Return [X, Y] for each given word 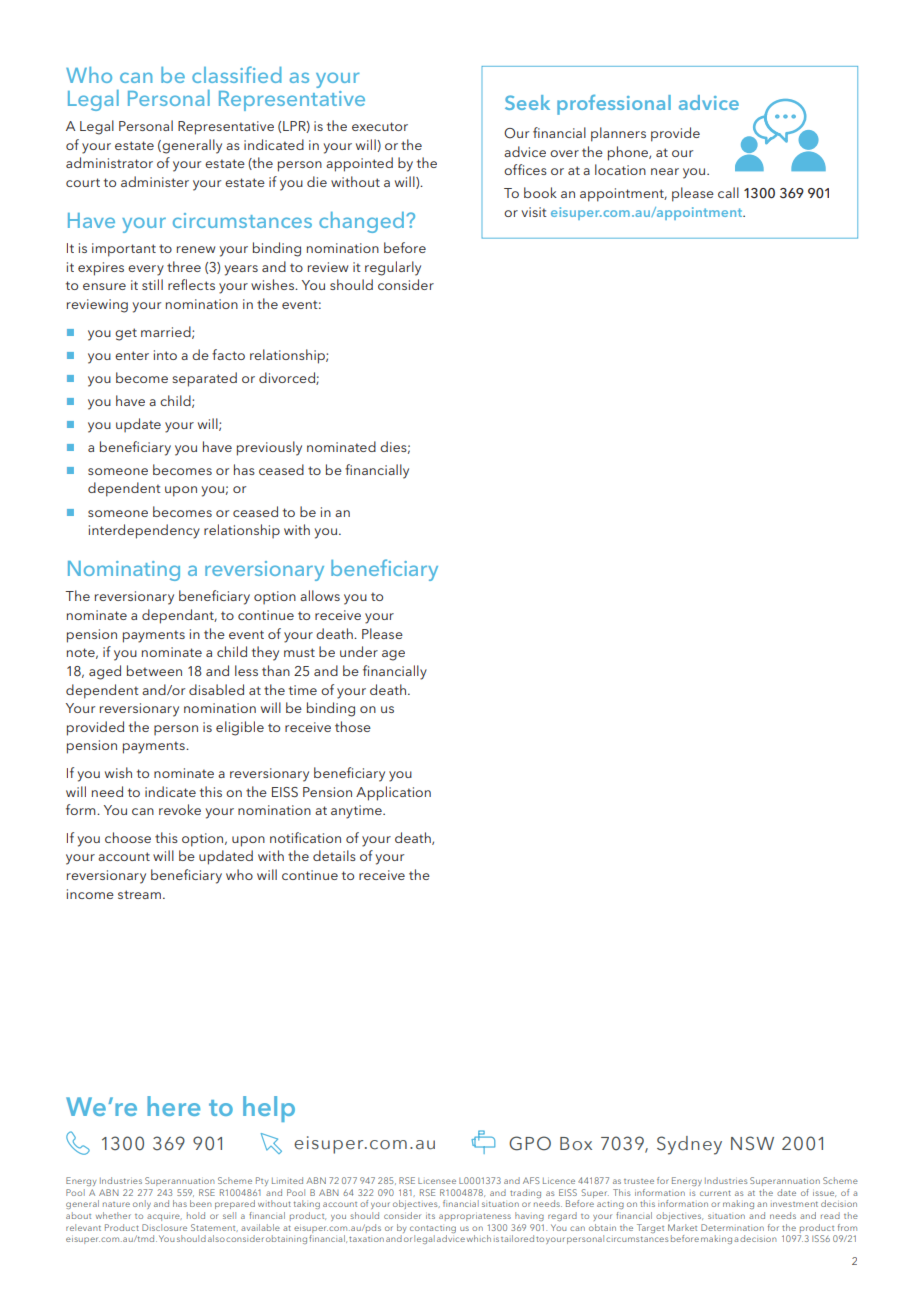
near [665, 171]
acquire [164, 1217]
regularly [393, 268]
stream [139, 894]
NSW [752, 1143]
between [154, 670]
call [728, 192]
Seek [527, 102]
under [359, 651]
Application [393, 793]
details [334, 855]
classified [237, 74]
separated [205, 379]
